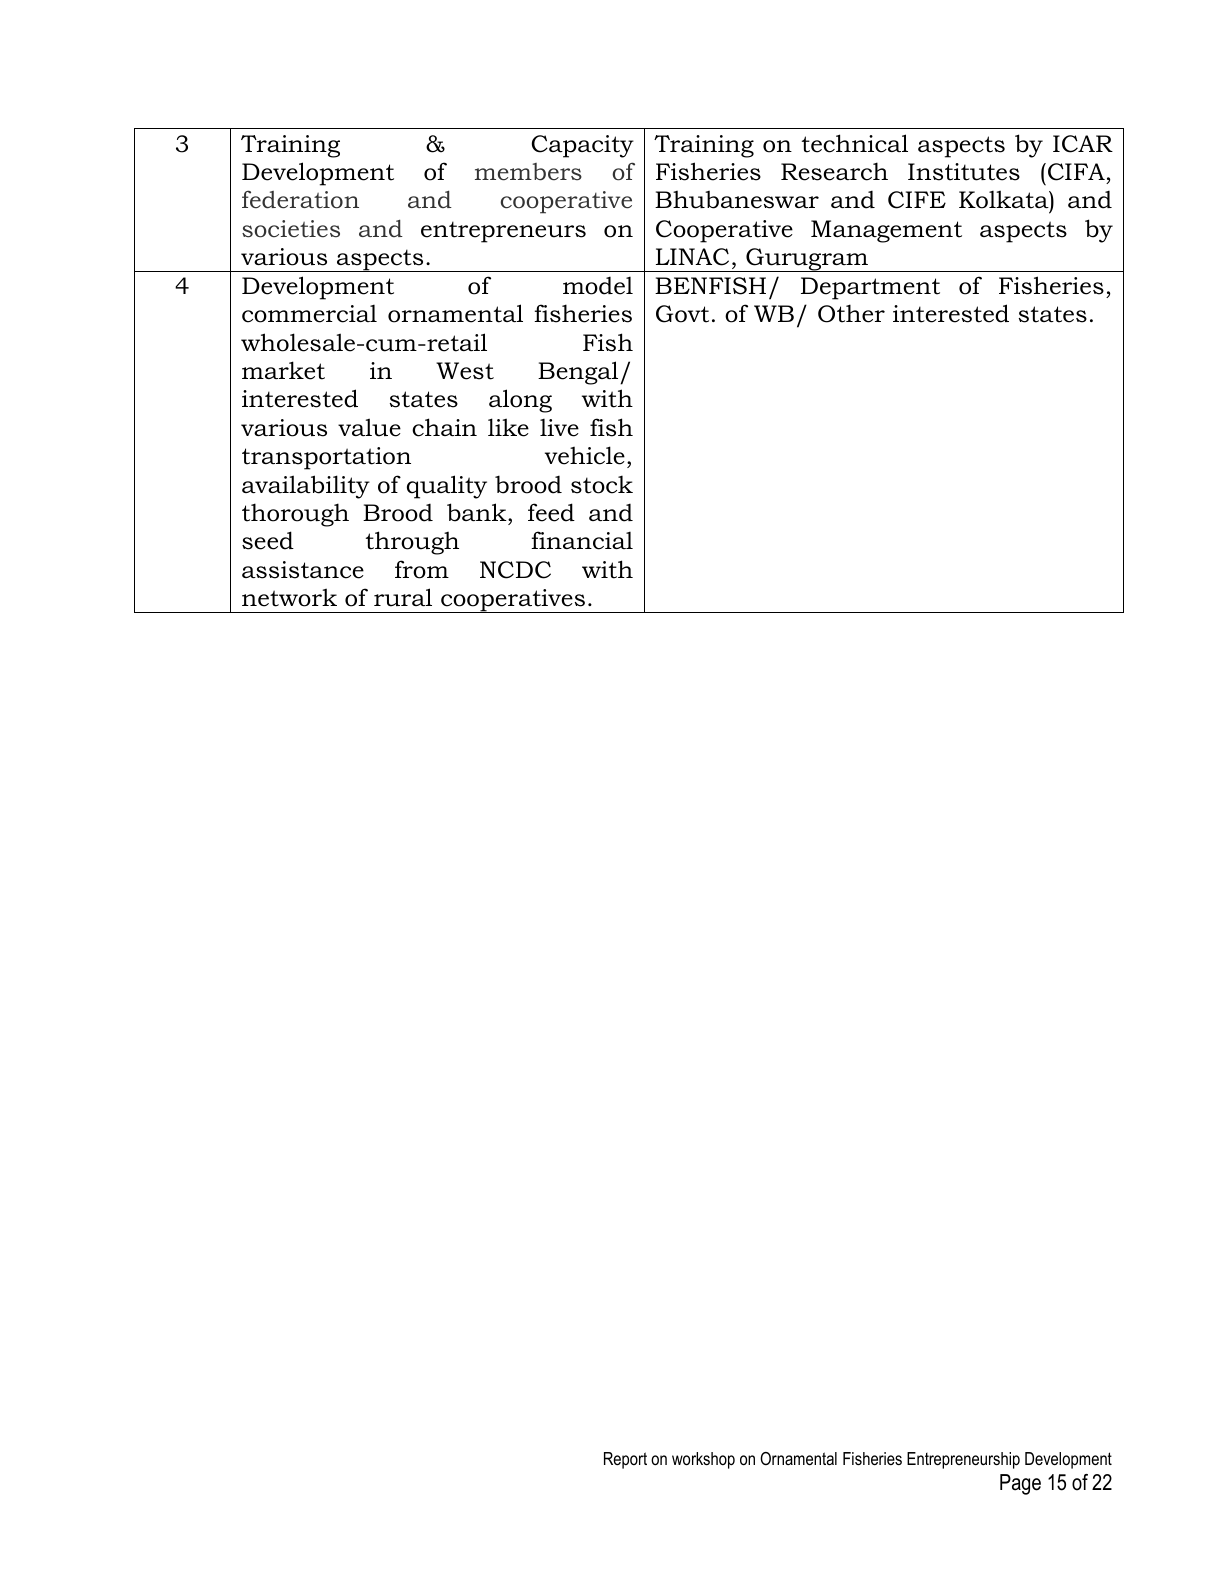 This document has height=1593, width=1231. I want to click on financial, so click(582, 540).
